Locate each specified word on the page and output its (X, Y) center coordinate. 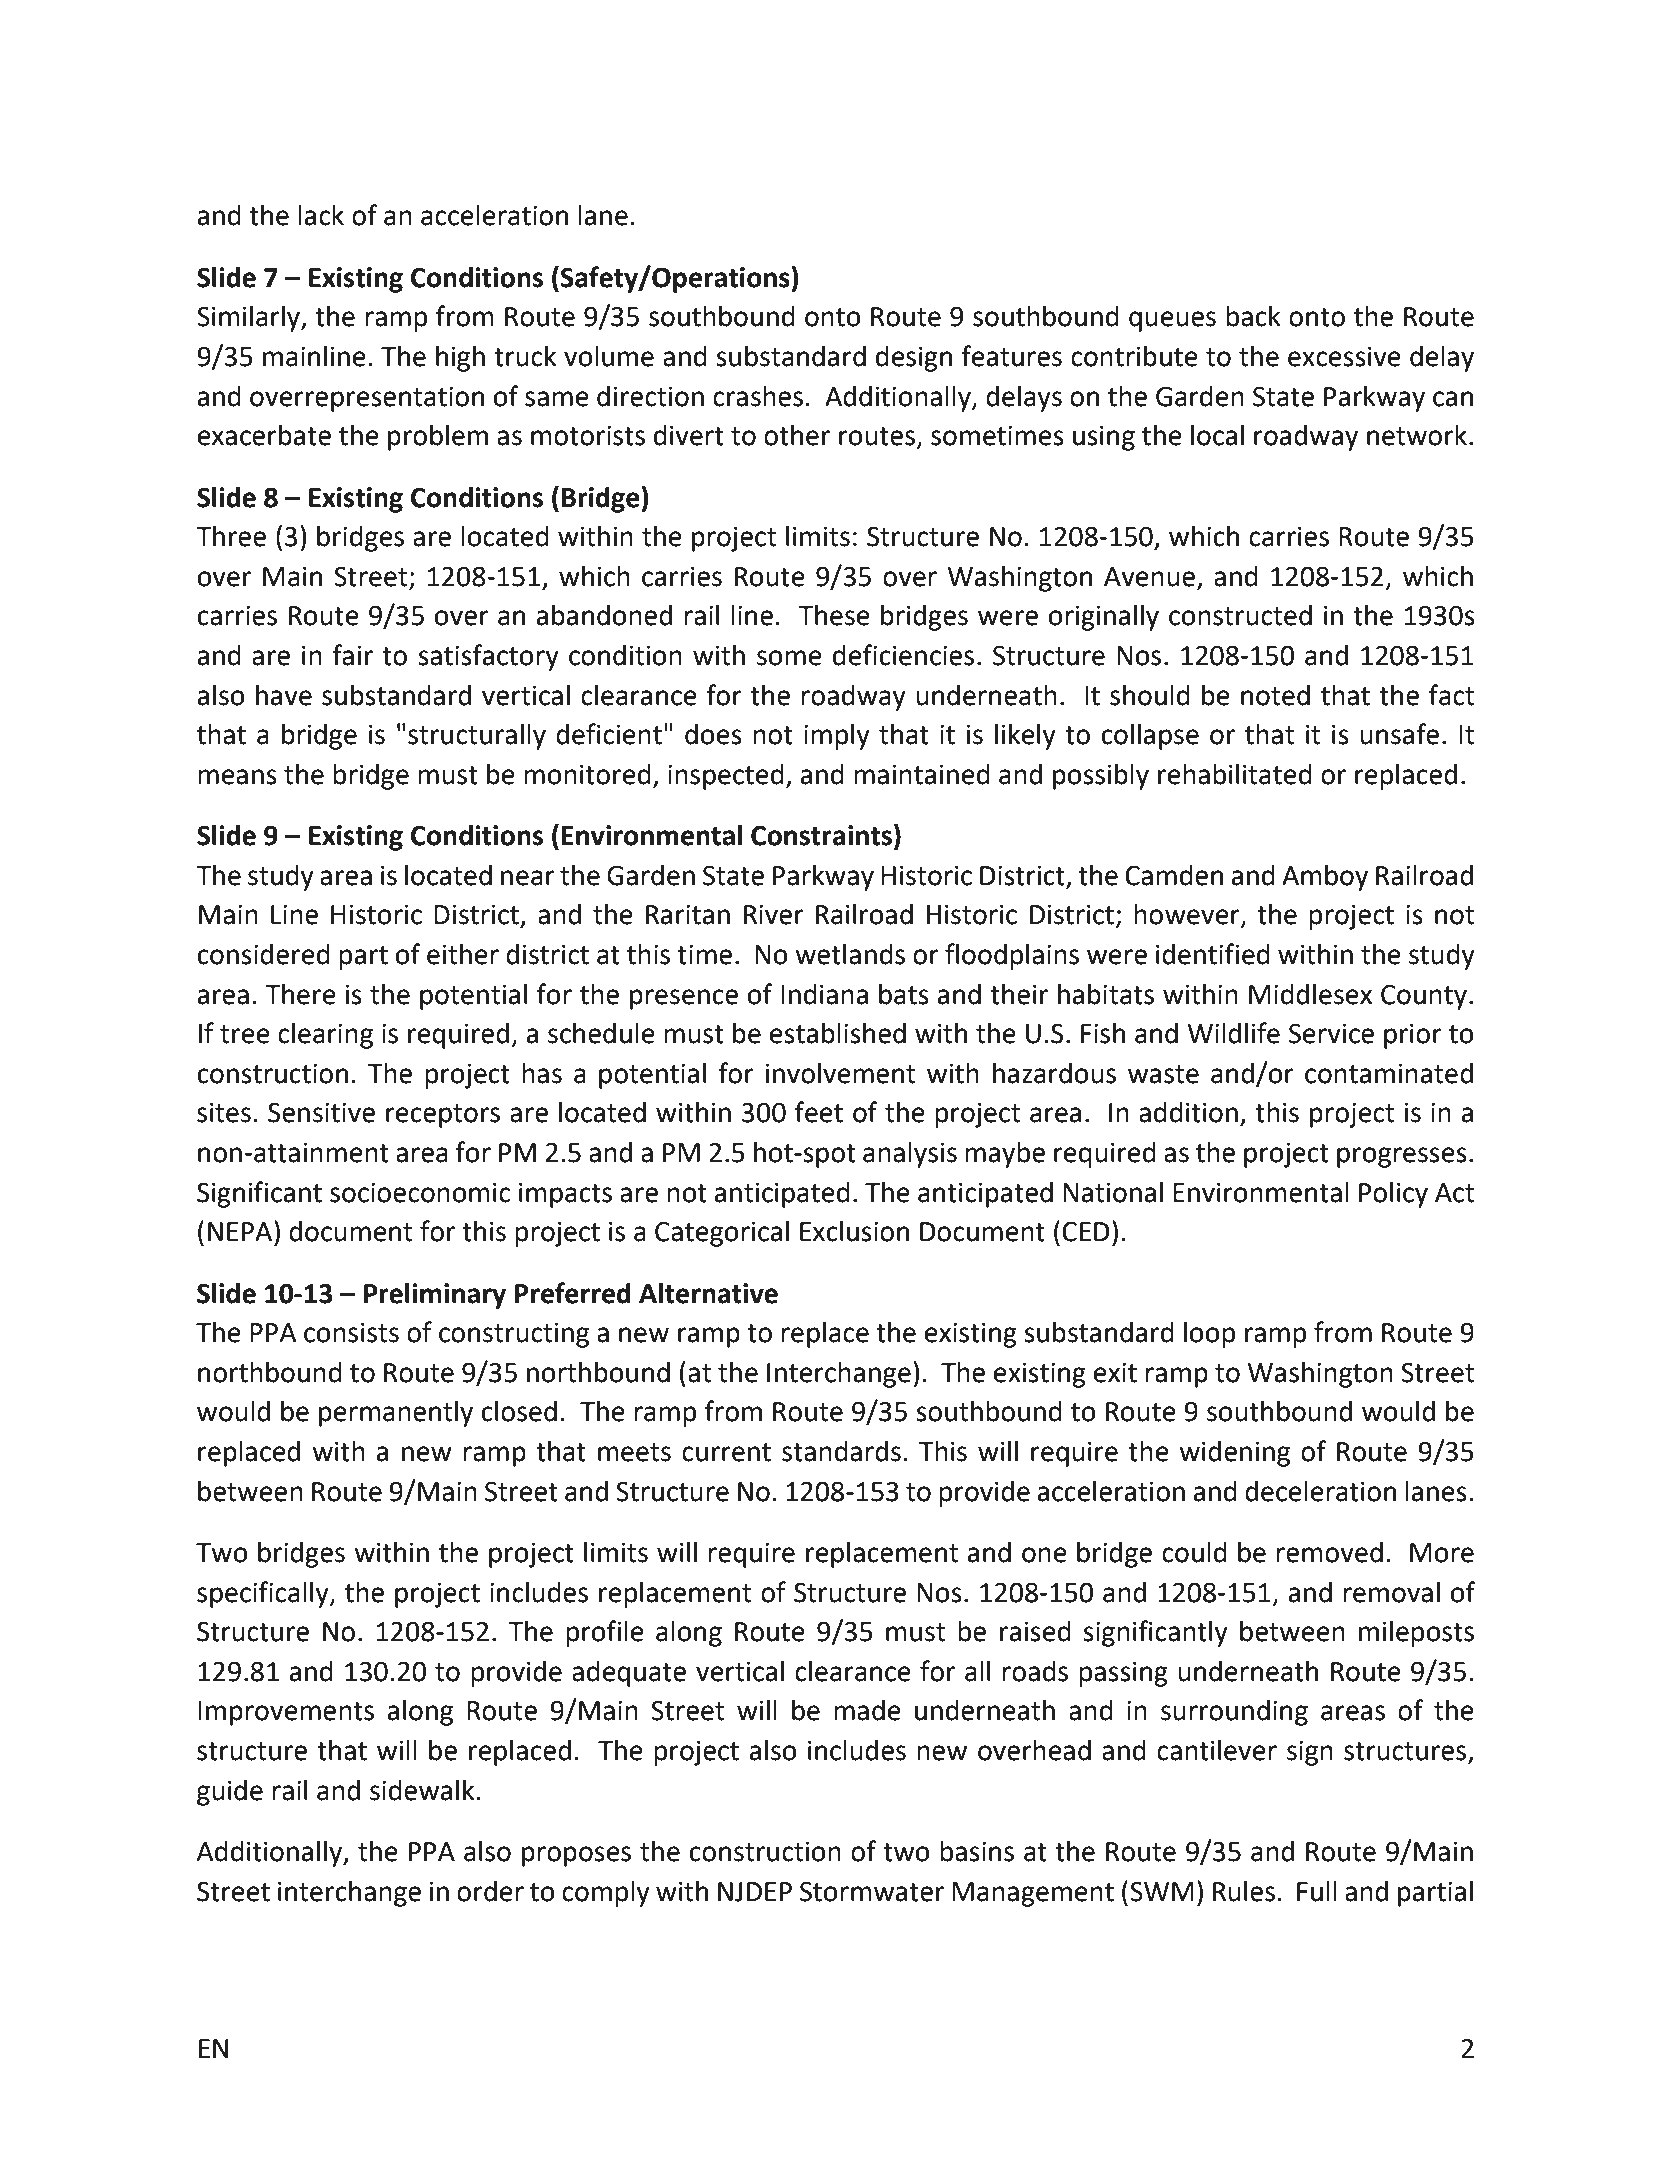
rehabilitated (1235, 774)
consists (351, 1332)
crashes (758, 396)
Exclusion (854, 1231)
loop (1209, 1335)
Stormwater (872, 1891)
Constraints (821, 835)
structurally (477, 737)
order (490, 1891)
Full (1317, 1891)
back (1253, 316)
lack (321, 215)
